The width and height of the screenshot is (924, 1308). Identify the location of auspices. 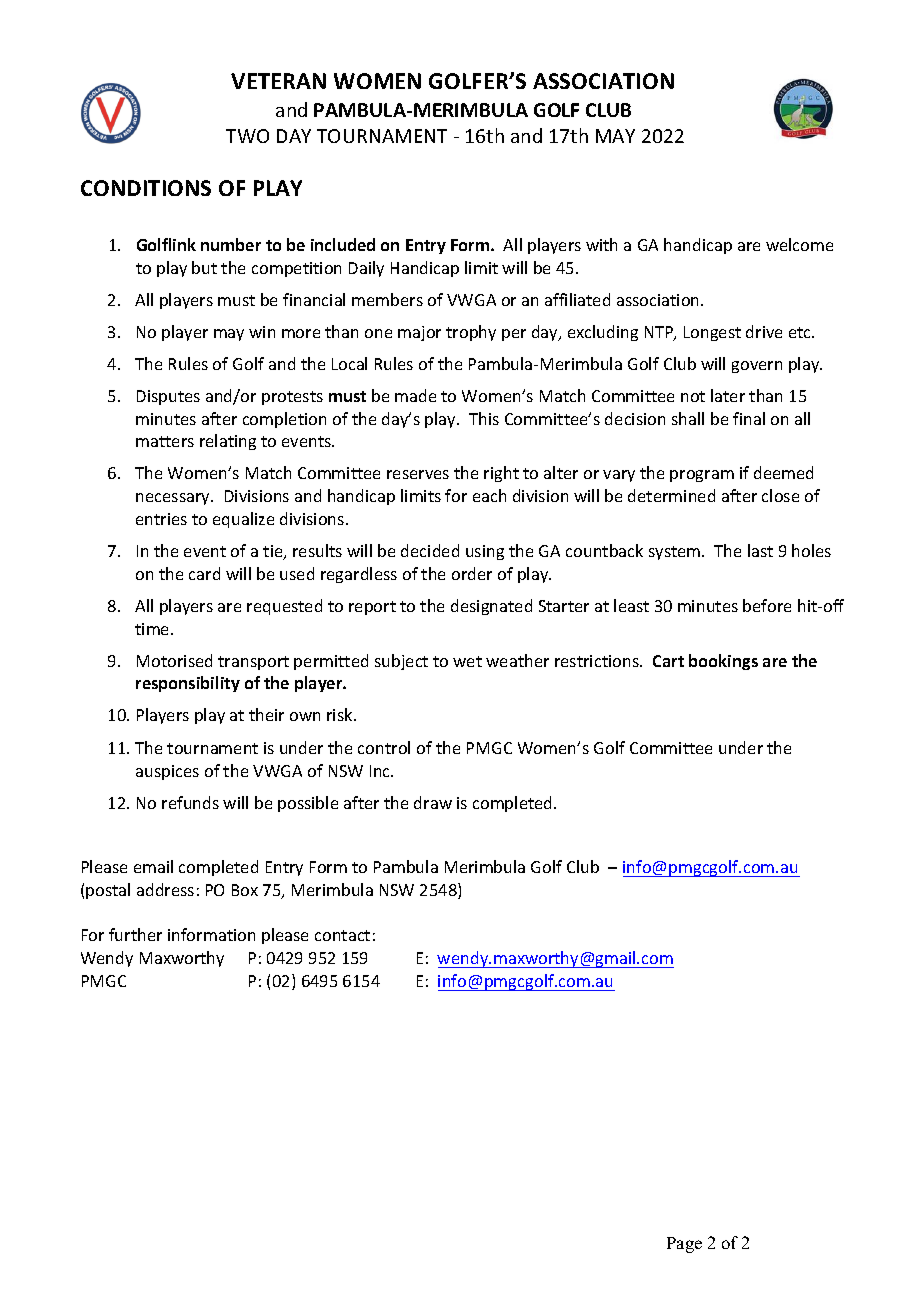
(167, 772).
